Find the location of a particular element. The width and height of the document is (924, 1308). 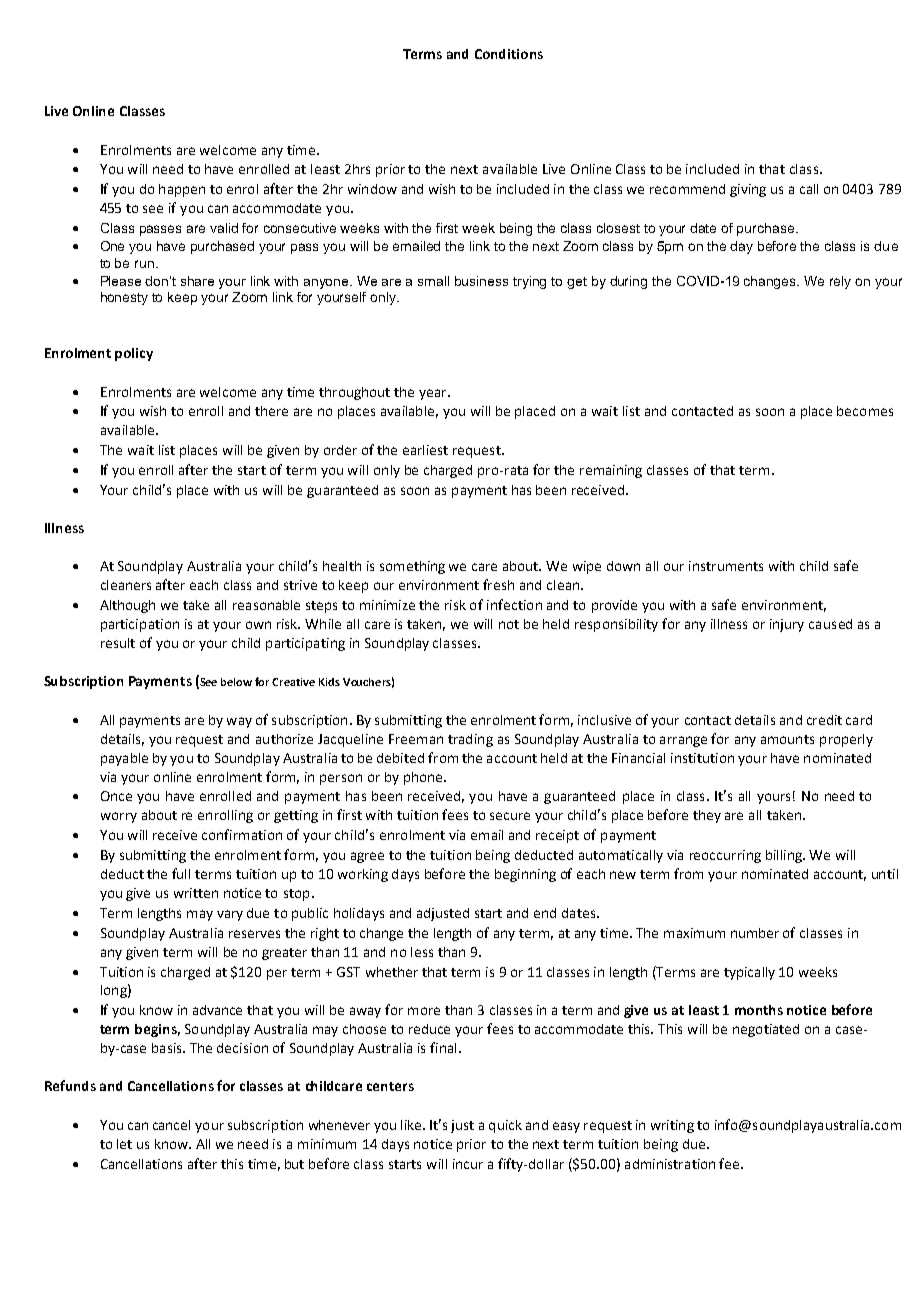

happen is located at coordinates (182, 190).
